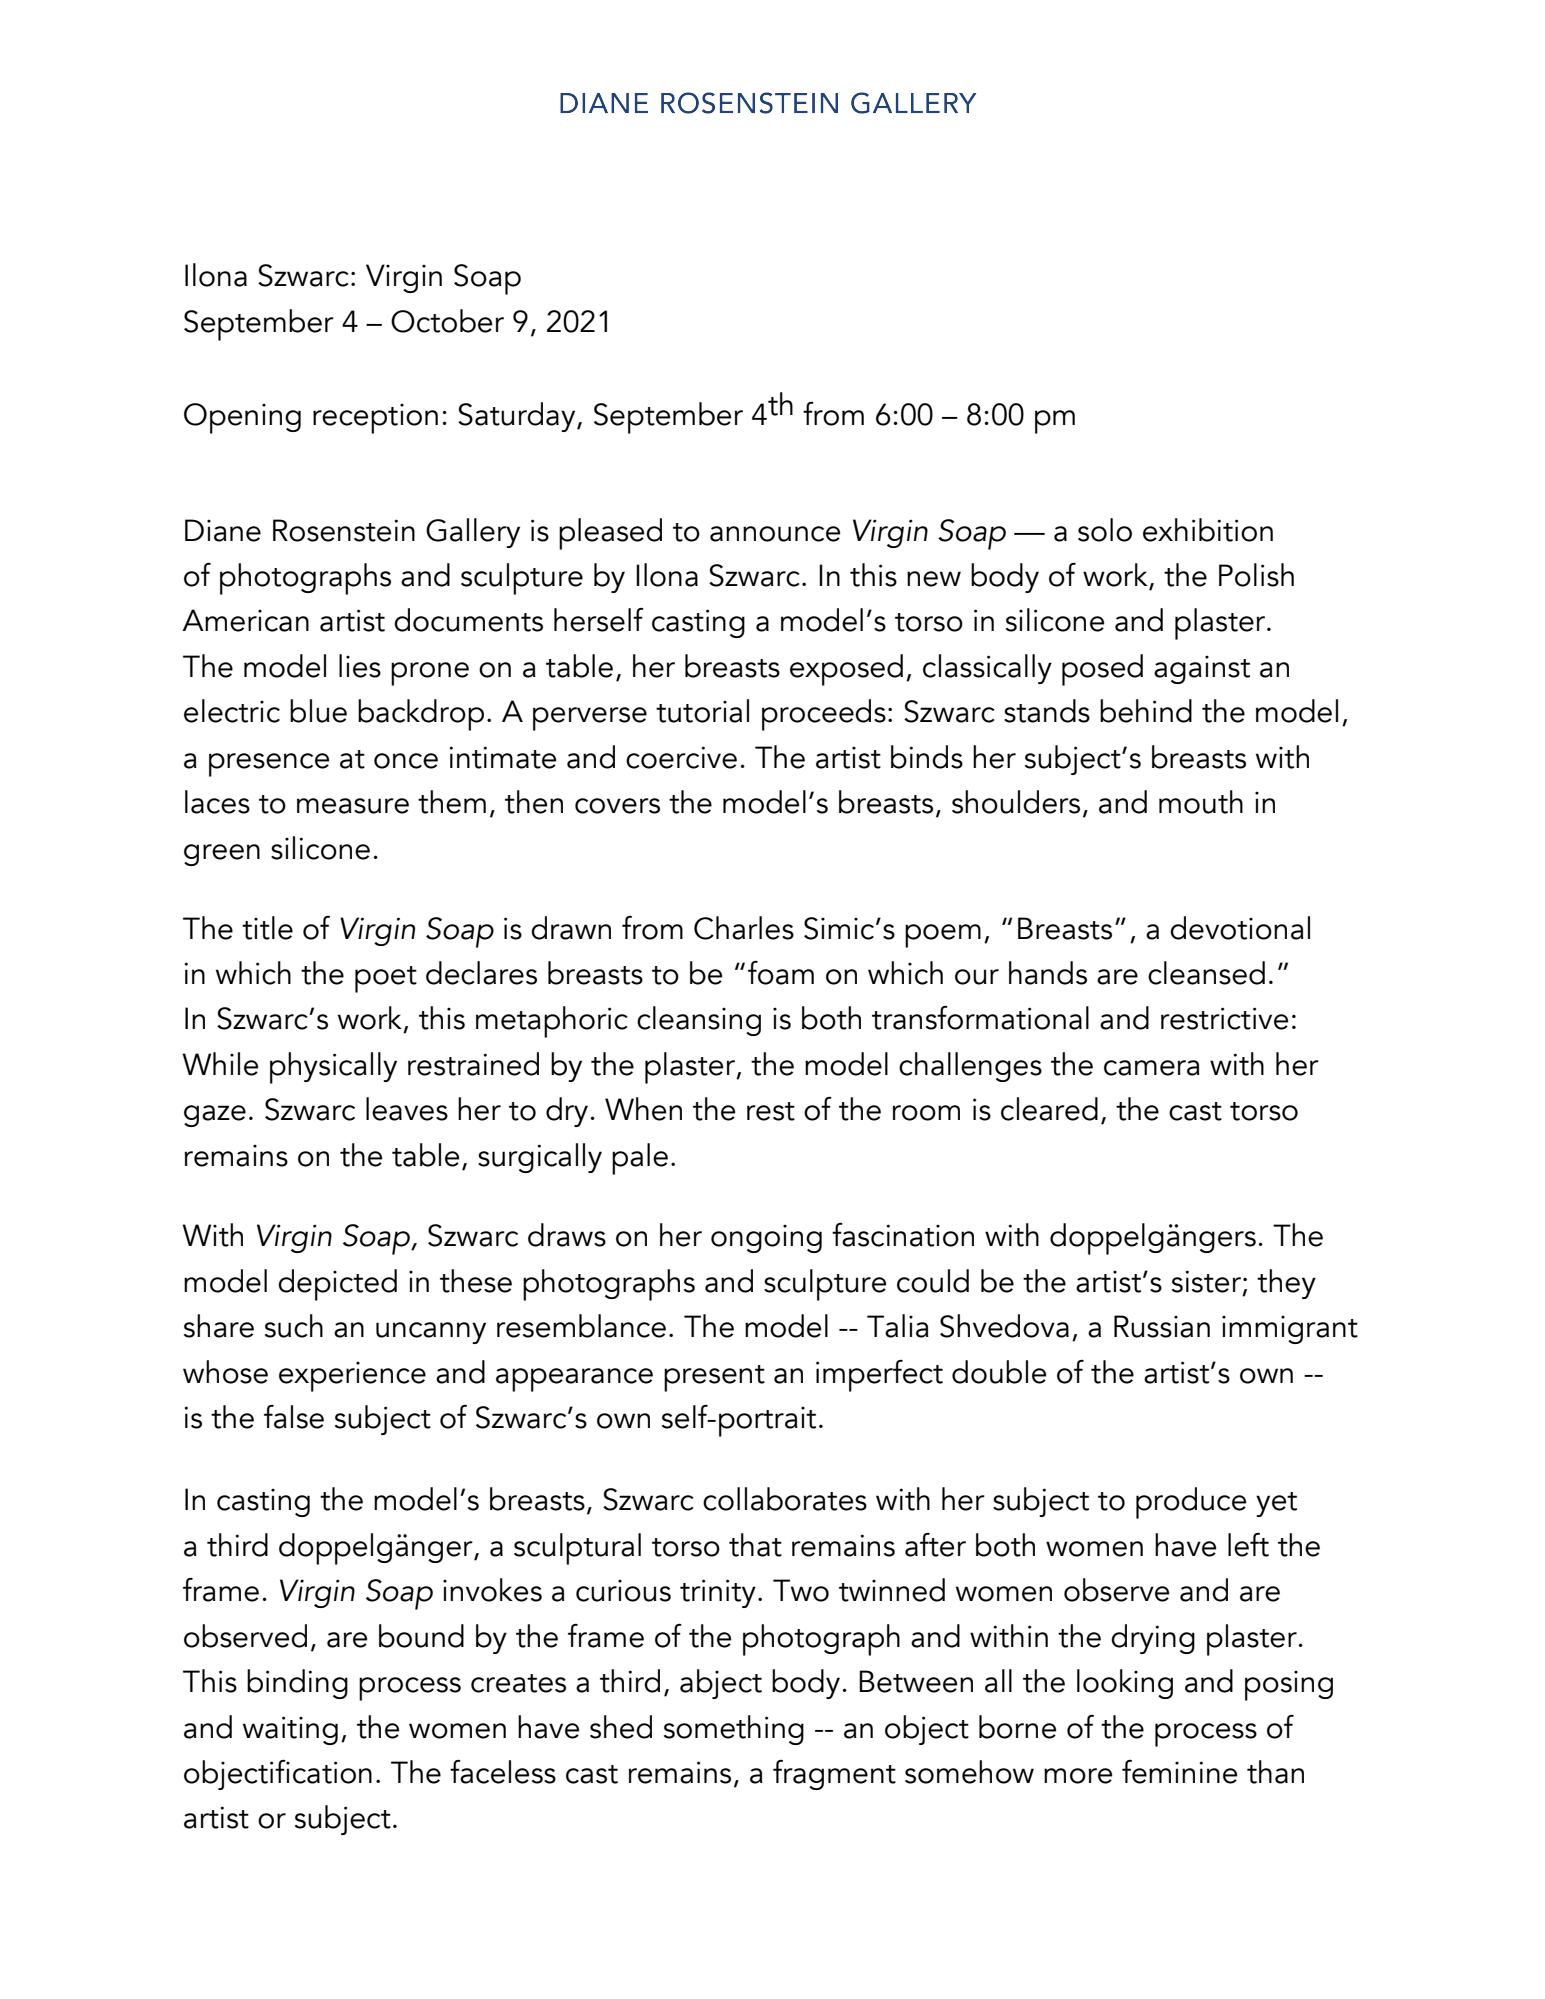  Describe the element at coordinates (375, 419) in the document. I see `reception` at that location.
